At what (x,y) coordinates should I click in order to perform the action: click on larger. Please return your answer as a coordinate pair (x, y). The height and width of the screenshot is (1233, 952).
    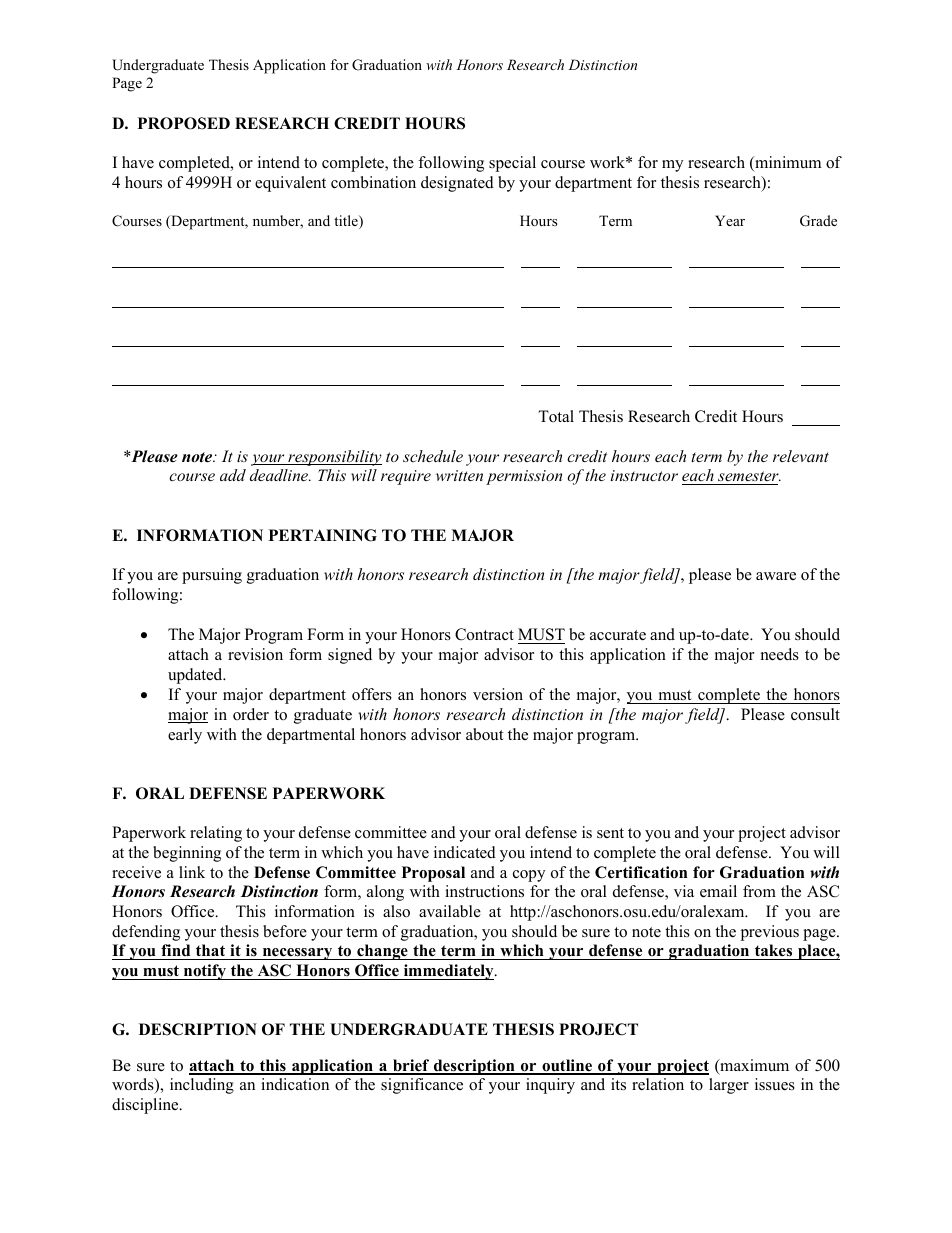
    Looking at the image, I should click on (729, 1086).
